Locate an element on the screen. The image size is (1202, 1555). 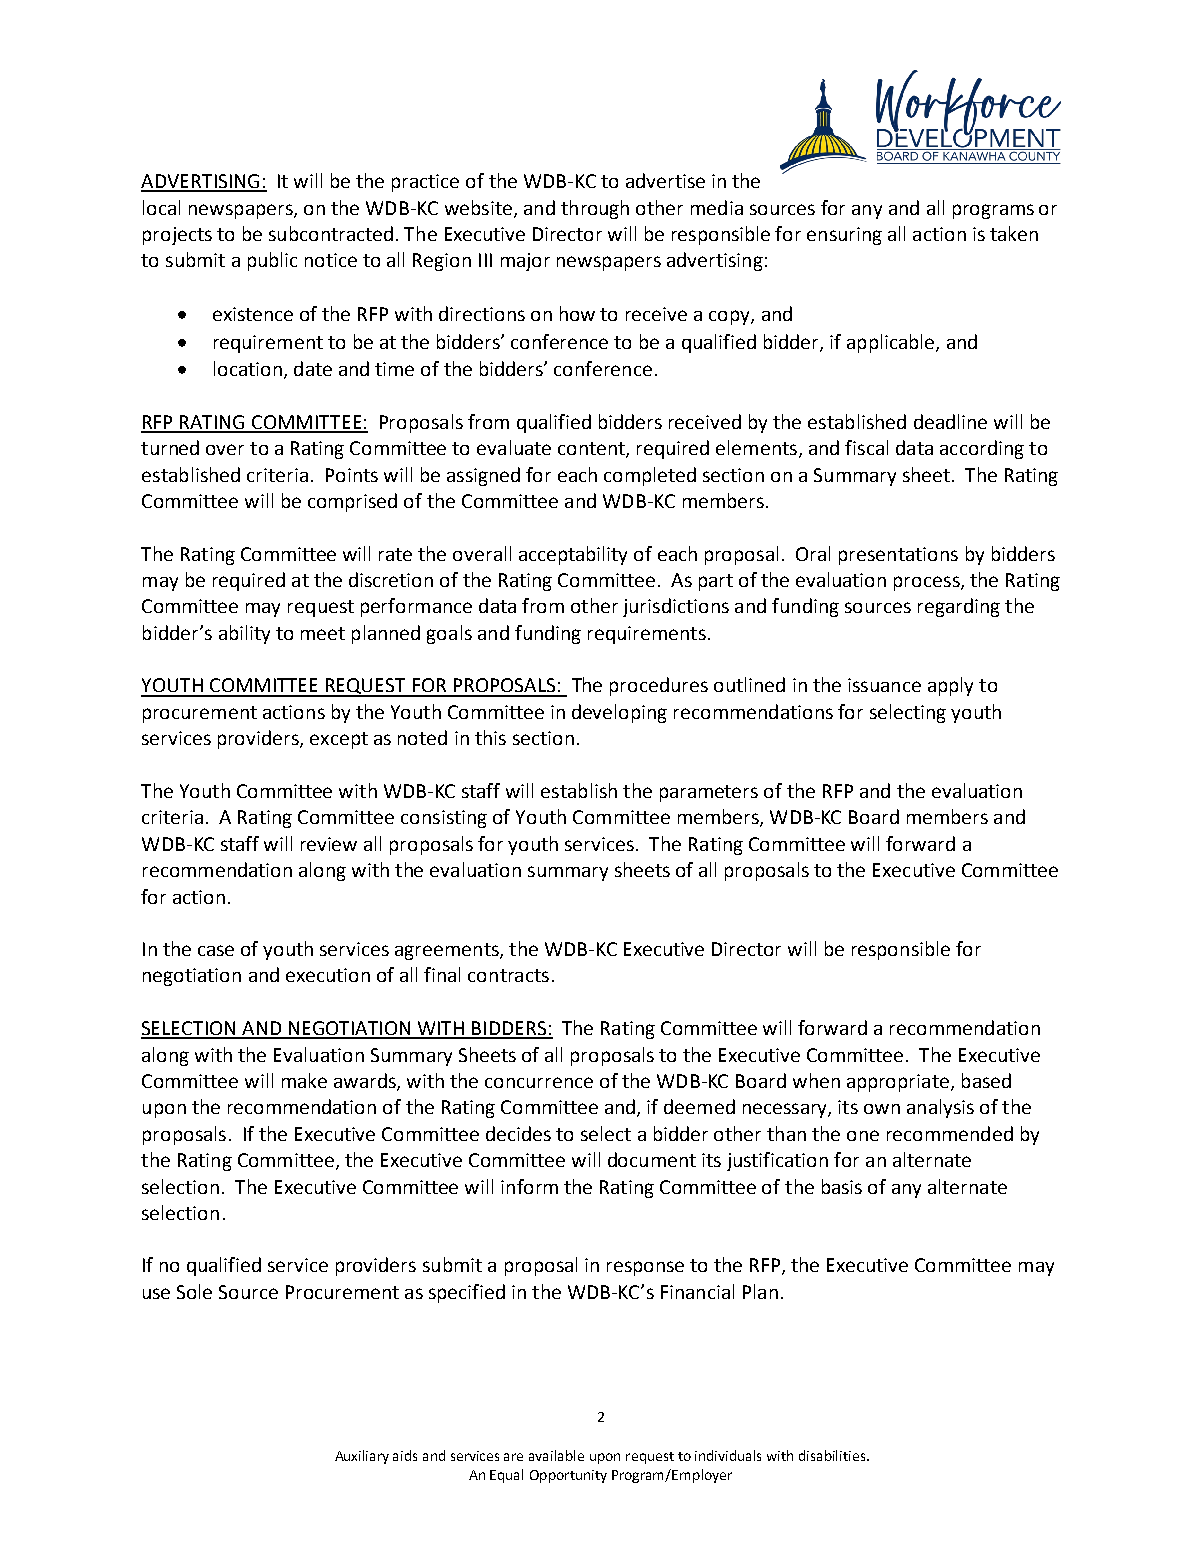
appropriate is located at coordinates (898, 1083).
